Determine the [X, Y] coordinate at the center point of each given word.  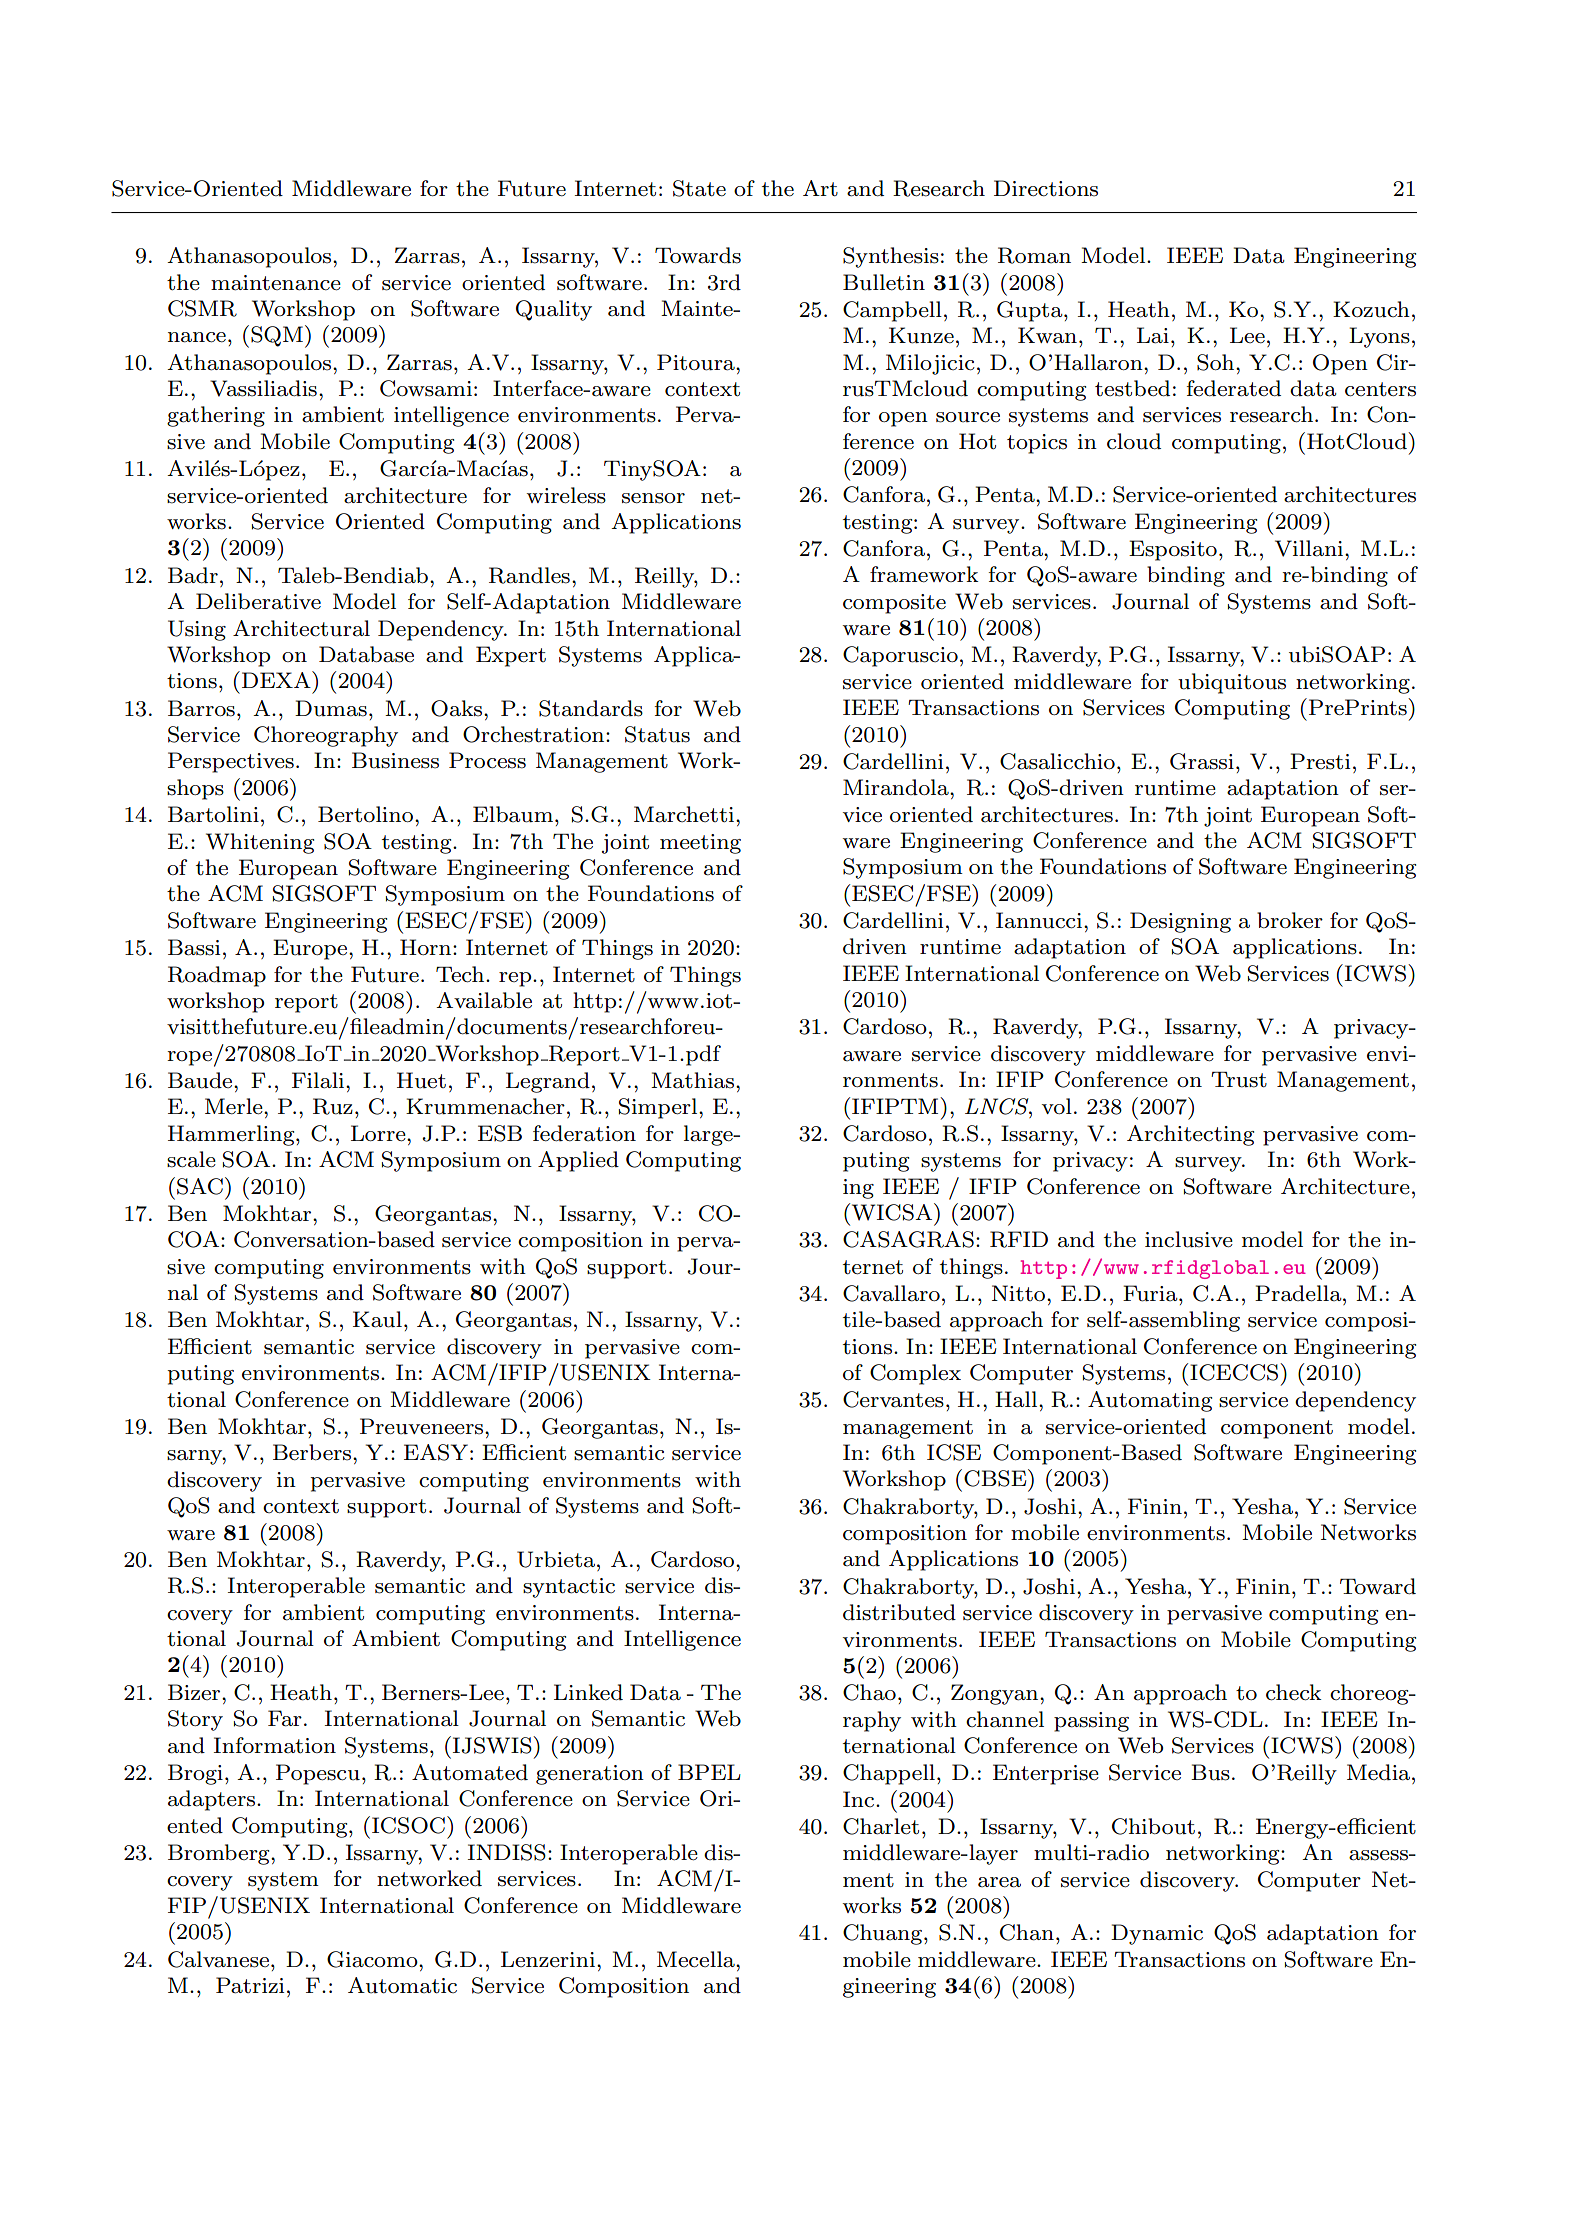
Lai [1153, 335]
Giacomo [373, 1959]
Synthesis [891, 257]
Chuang [882, 1934]
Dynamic [1157, 1934]
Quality [554, 310]
